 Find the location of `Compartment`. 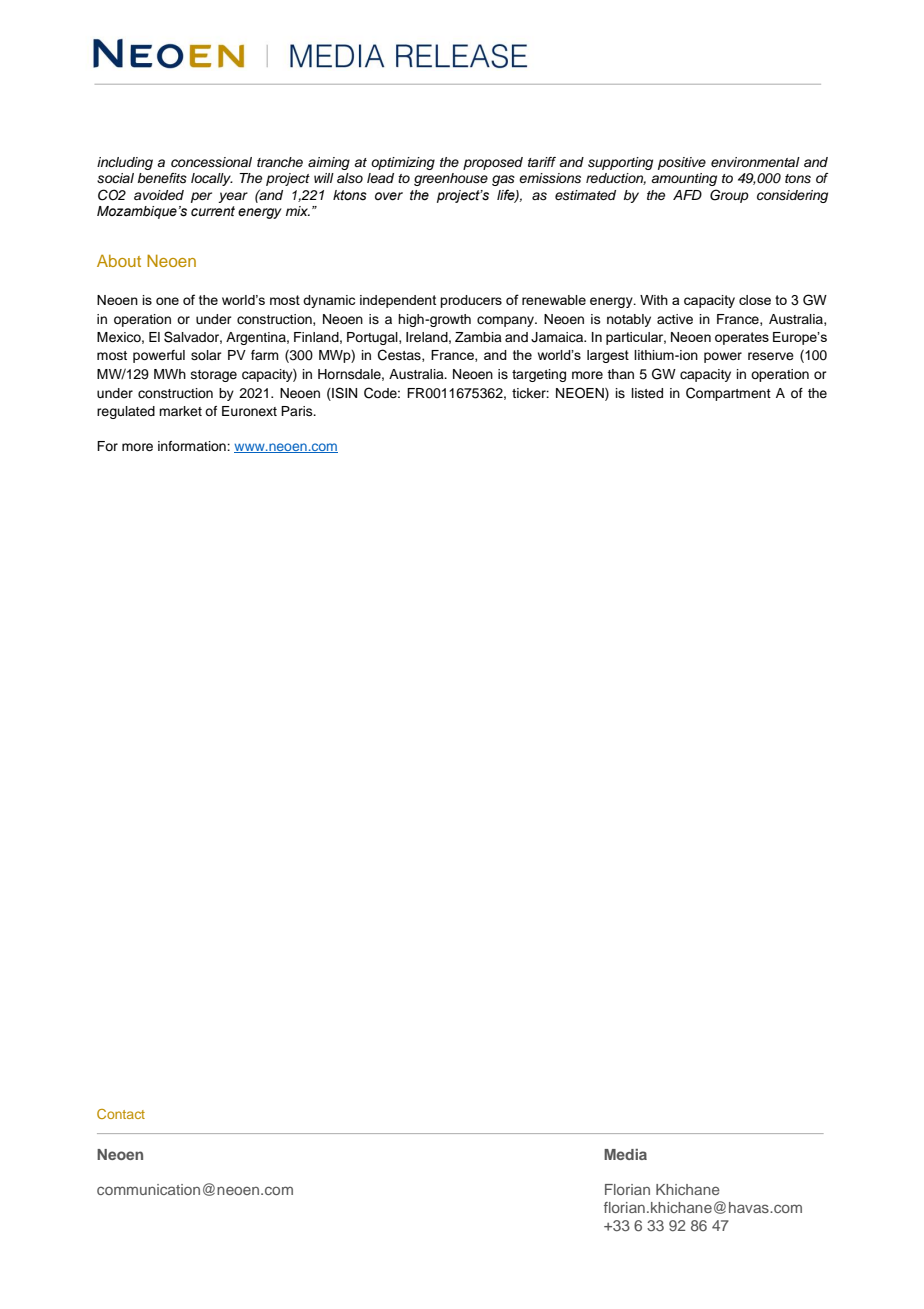

Compartment is located at coordinates (728, 394).
